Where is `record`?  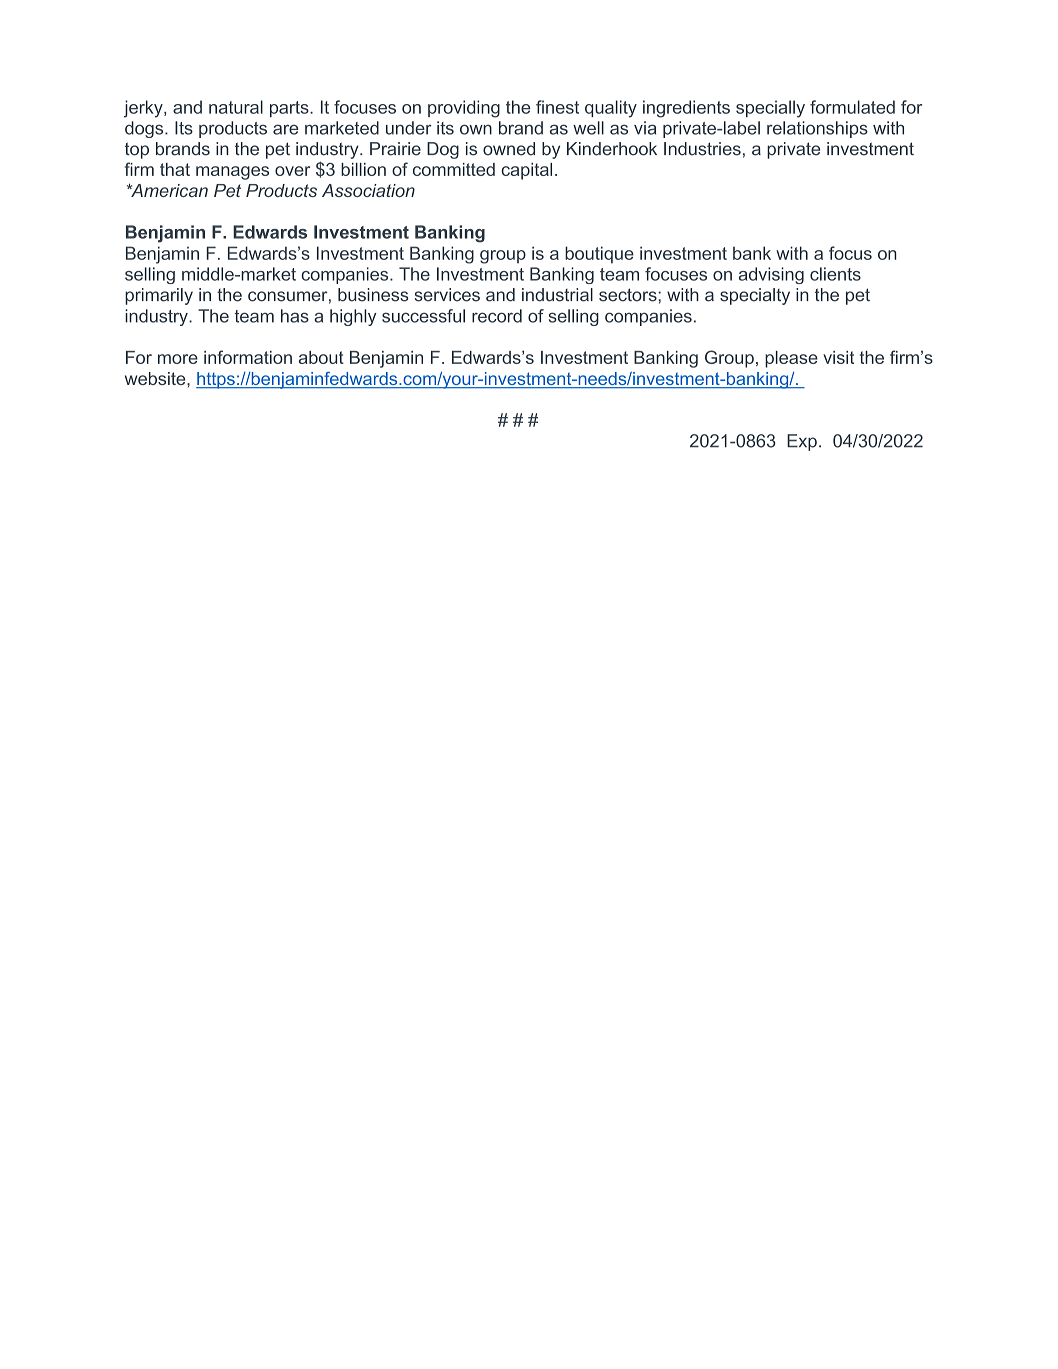
record is located at coordinates (497, 316).
